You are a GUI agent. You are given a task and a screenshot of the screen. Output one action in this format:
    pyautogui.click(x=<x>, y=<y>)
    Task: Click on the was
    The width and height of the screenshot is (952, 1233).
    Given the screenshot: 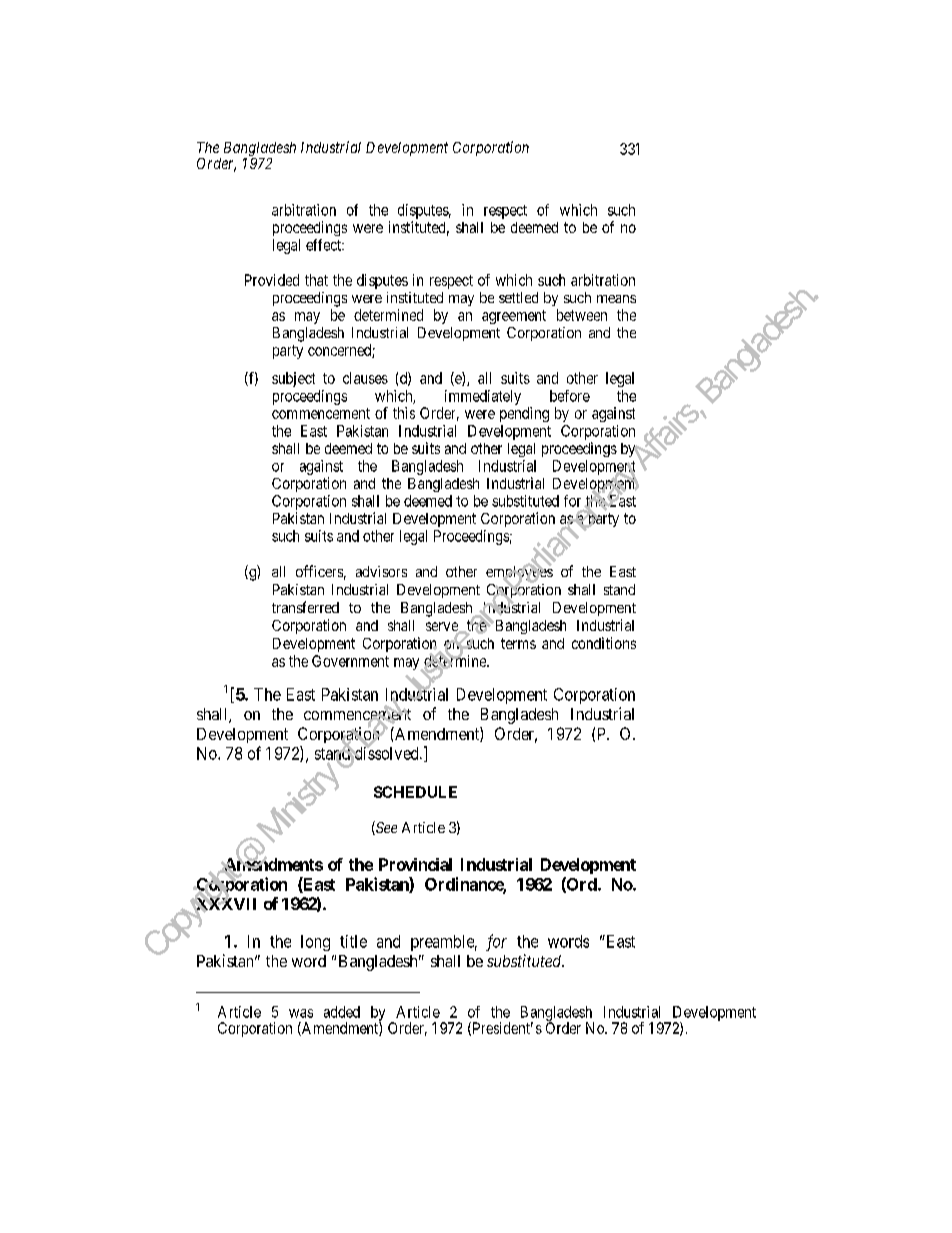 What is the action you would take?
    pyautogui.click(x=301, y=1013)
